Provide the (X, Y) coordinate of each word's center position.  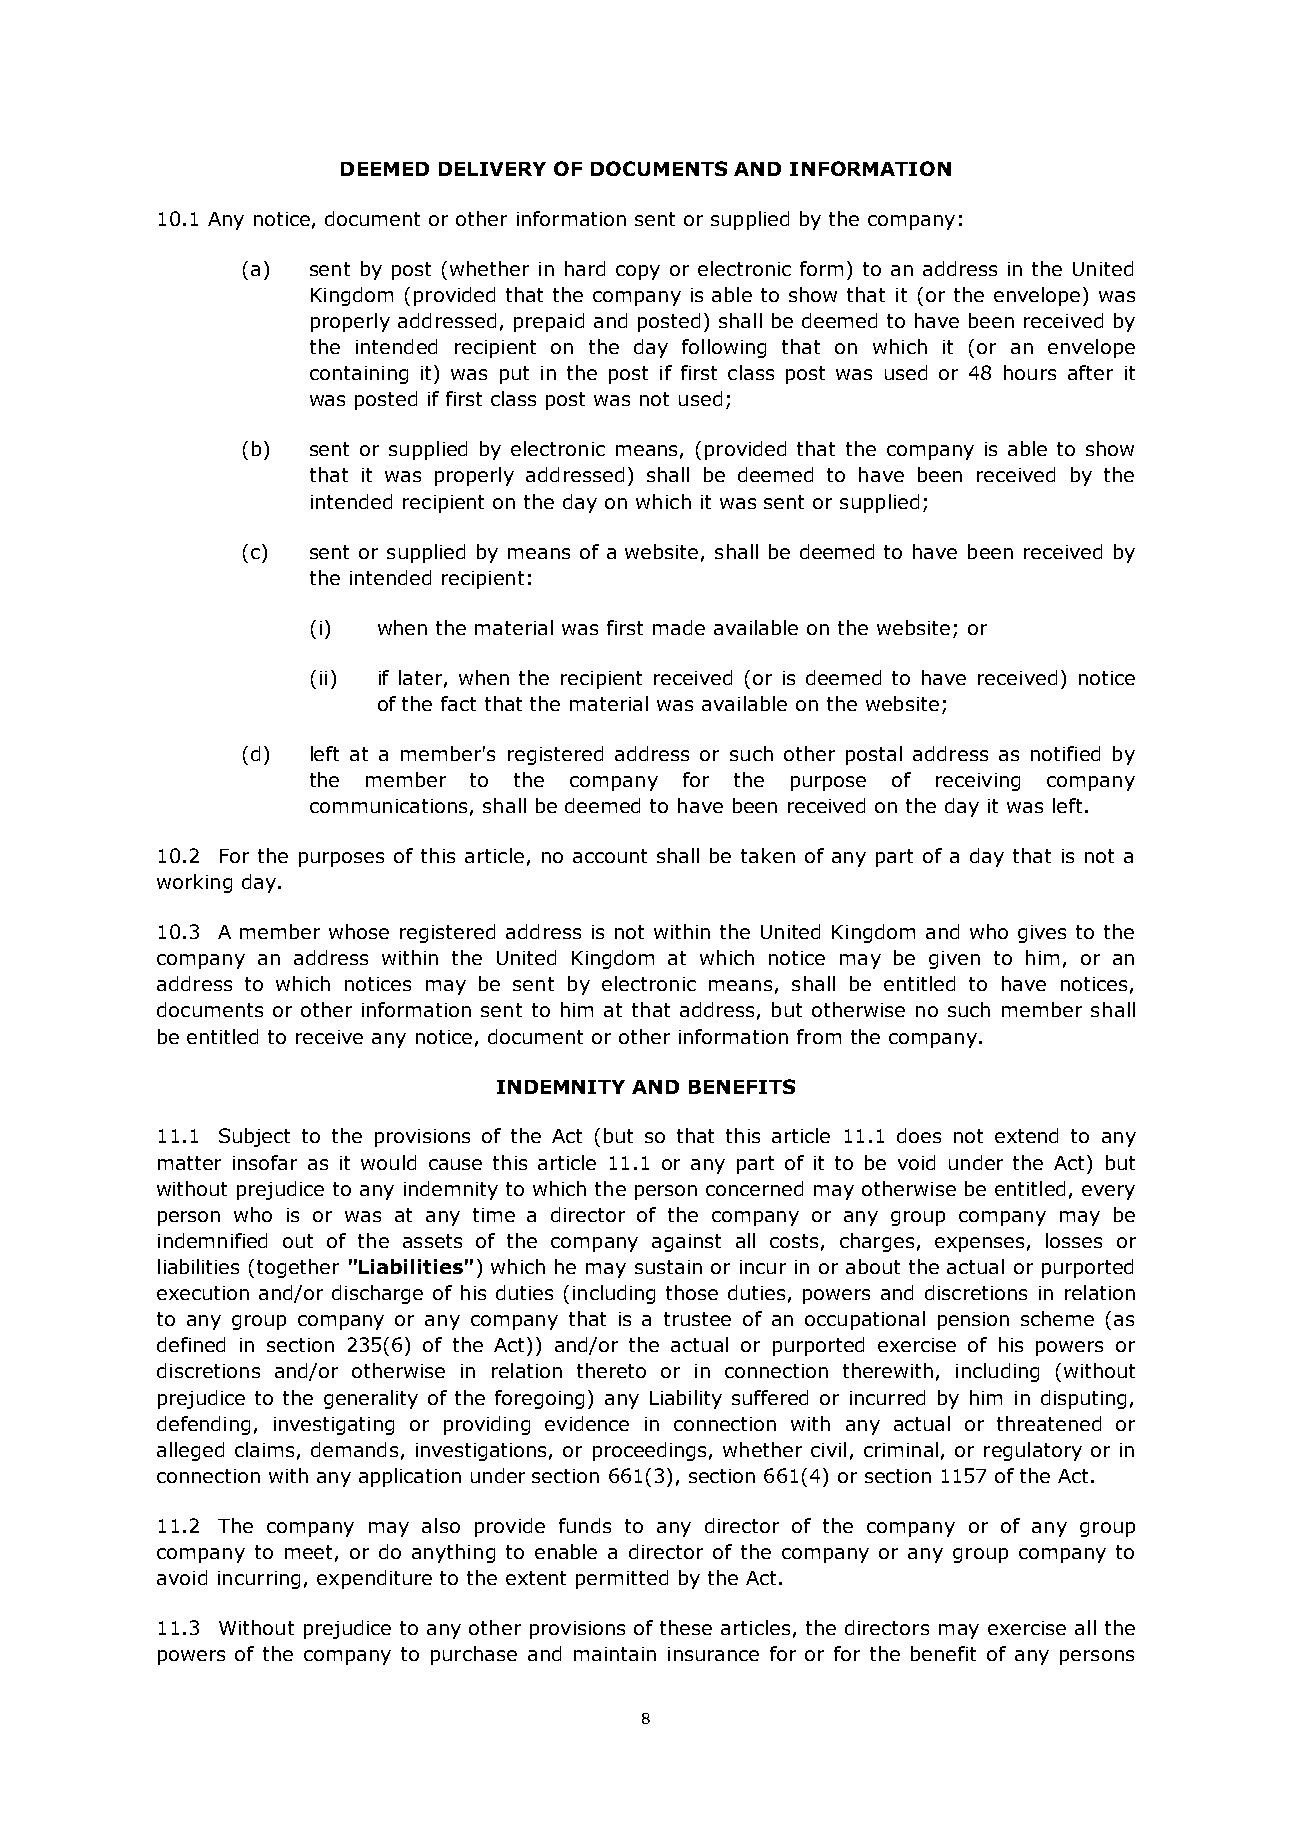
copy (638, 272)
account (610, 856)
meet (308, 1552)
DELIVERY (492, 169)
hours (1030, 372)
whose (359, 931)
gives (1042, 934)
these (686, 1627)
